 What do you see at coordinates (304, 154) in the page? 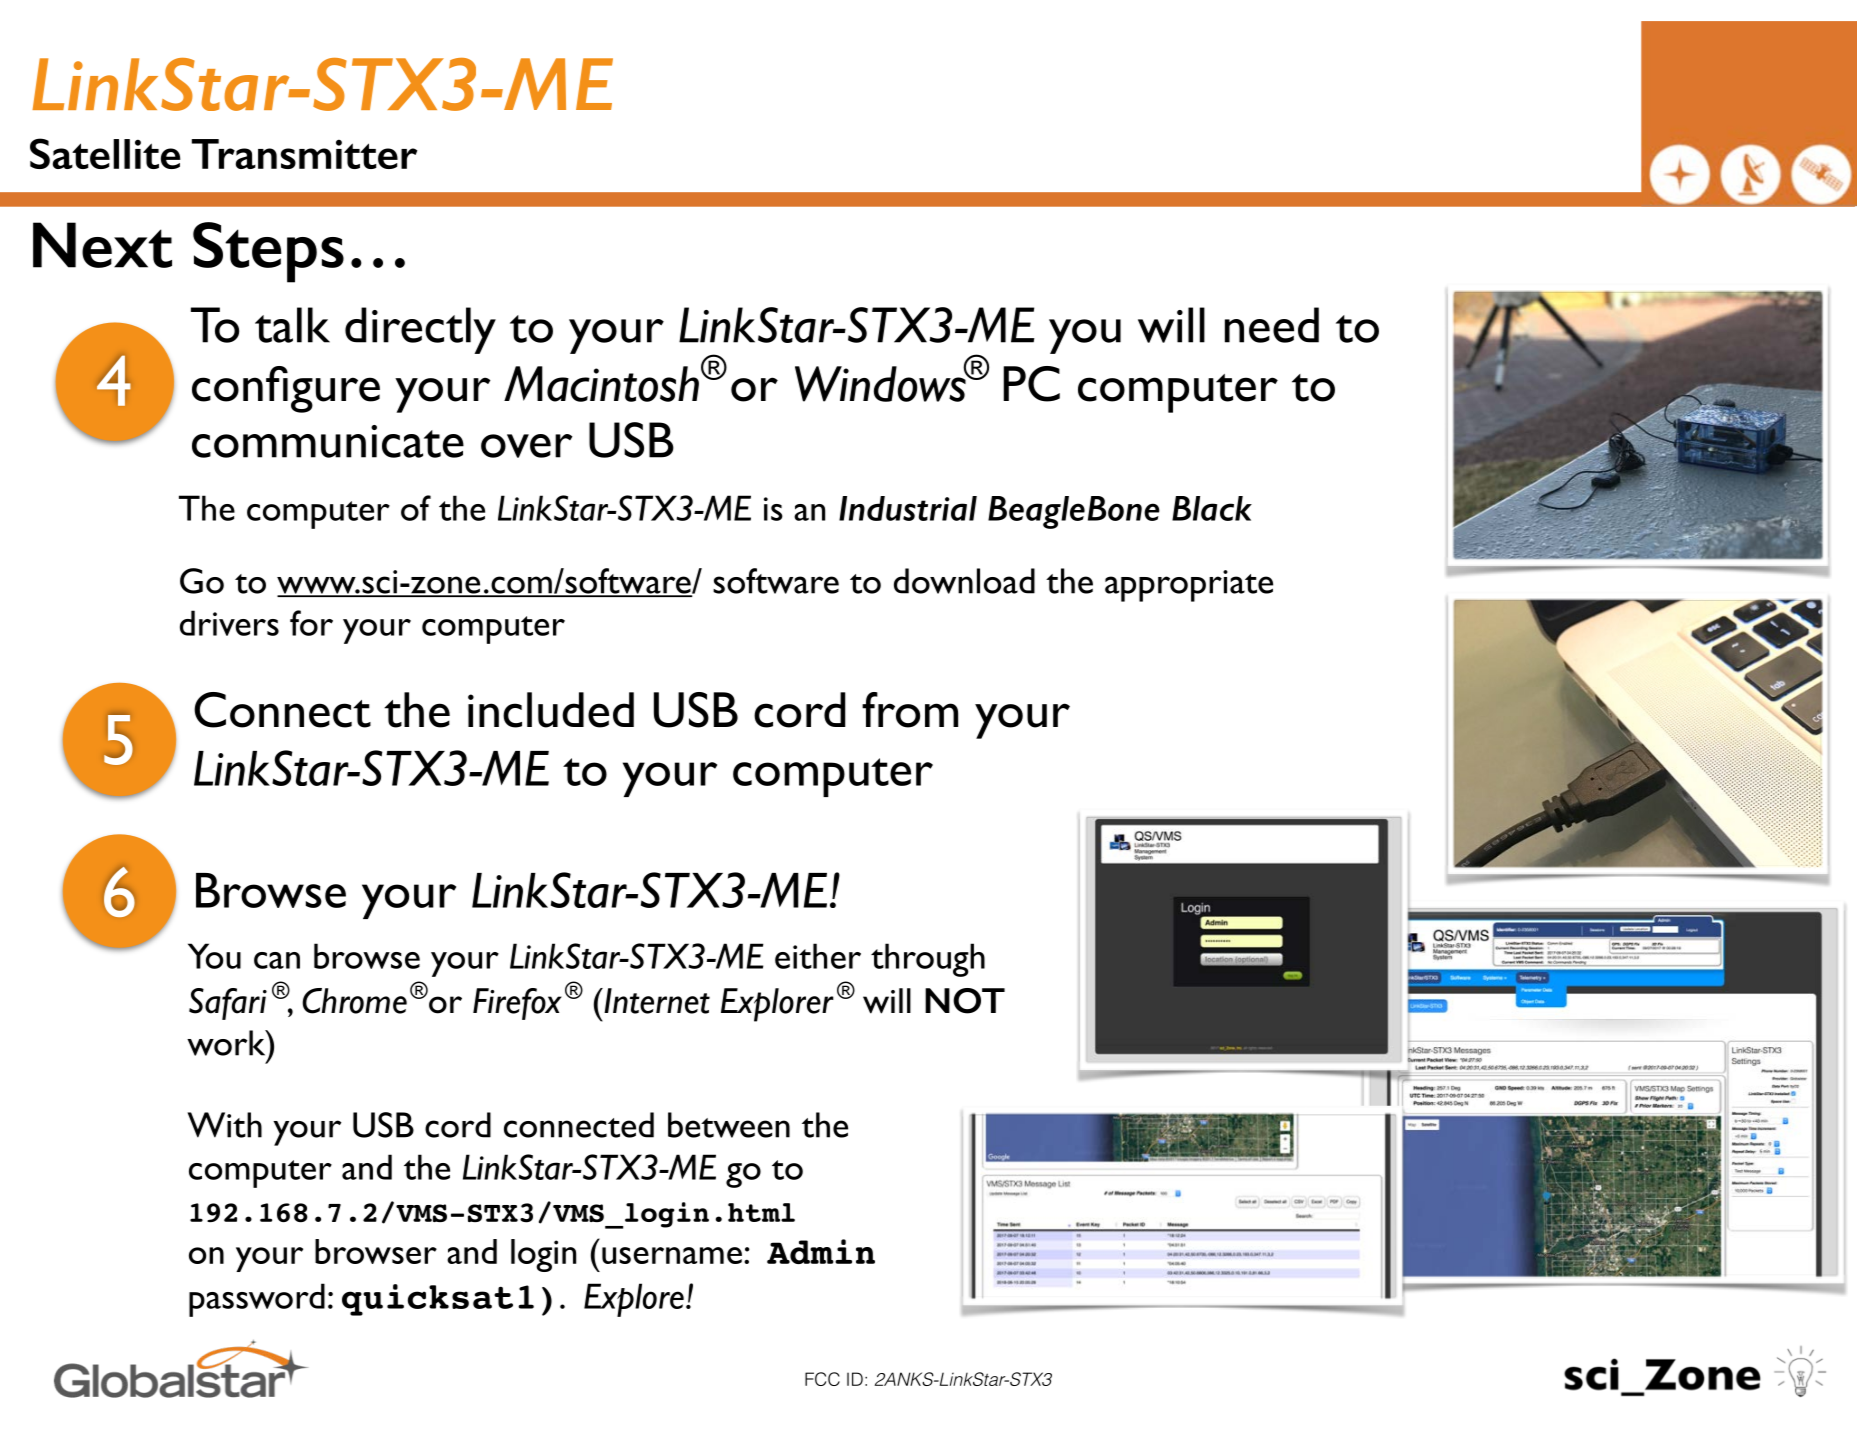
I see `Transmitter` at bounding box center [304, 154].
